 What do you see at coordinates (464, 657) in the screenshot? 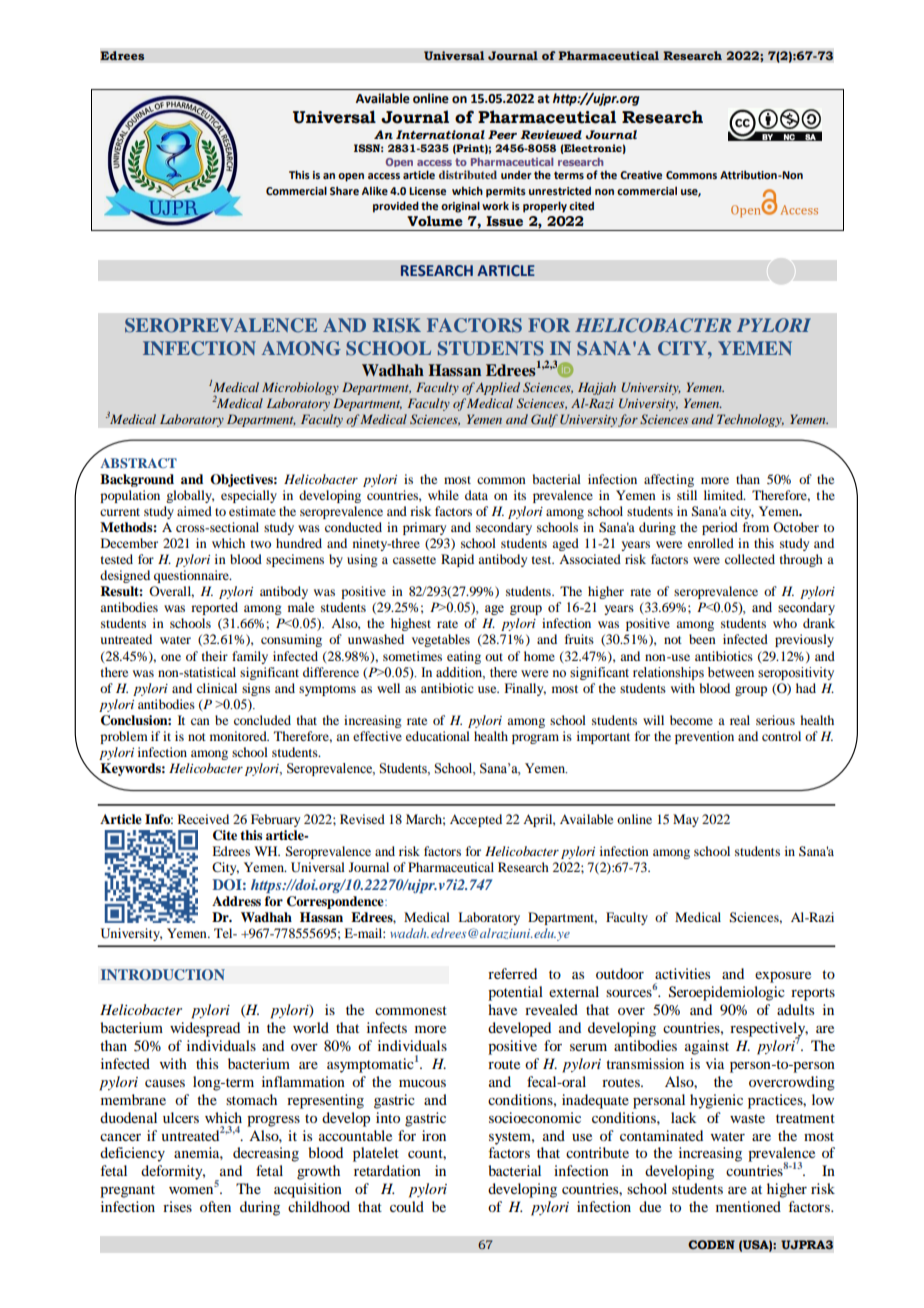
I see `eating` at bounding box center [464, 657].
